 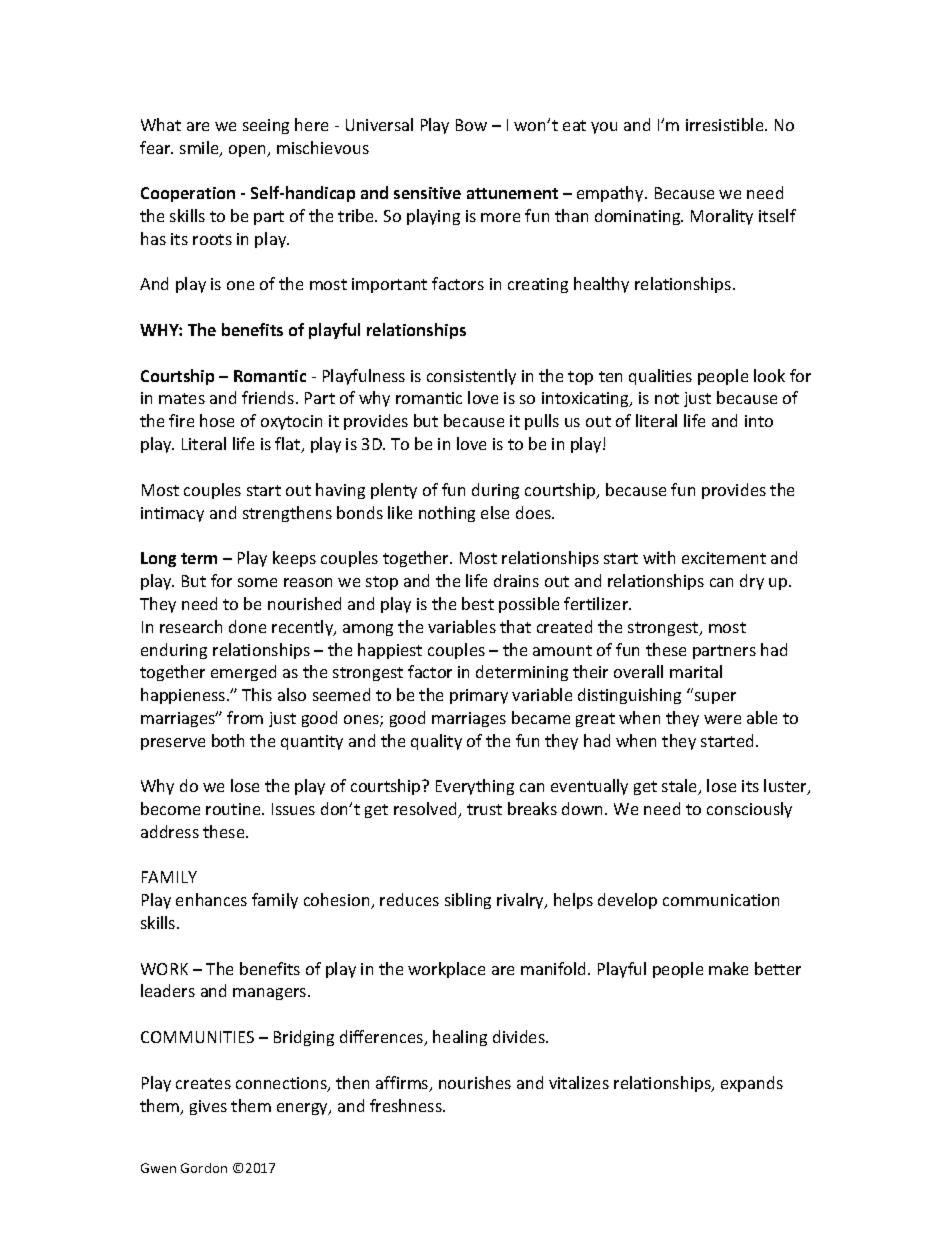 What do you see at coordinates (696, 671) in the image?
I see `marital` at bounding box center [696, 671].
